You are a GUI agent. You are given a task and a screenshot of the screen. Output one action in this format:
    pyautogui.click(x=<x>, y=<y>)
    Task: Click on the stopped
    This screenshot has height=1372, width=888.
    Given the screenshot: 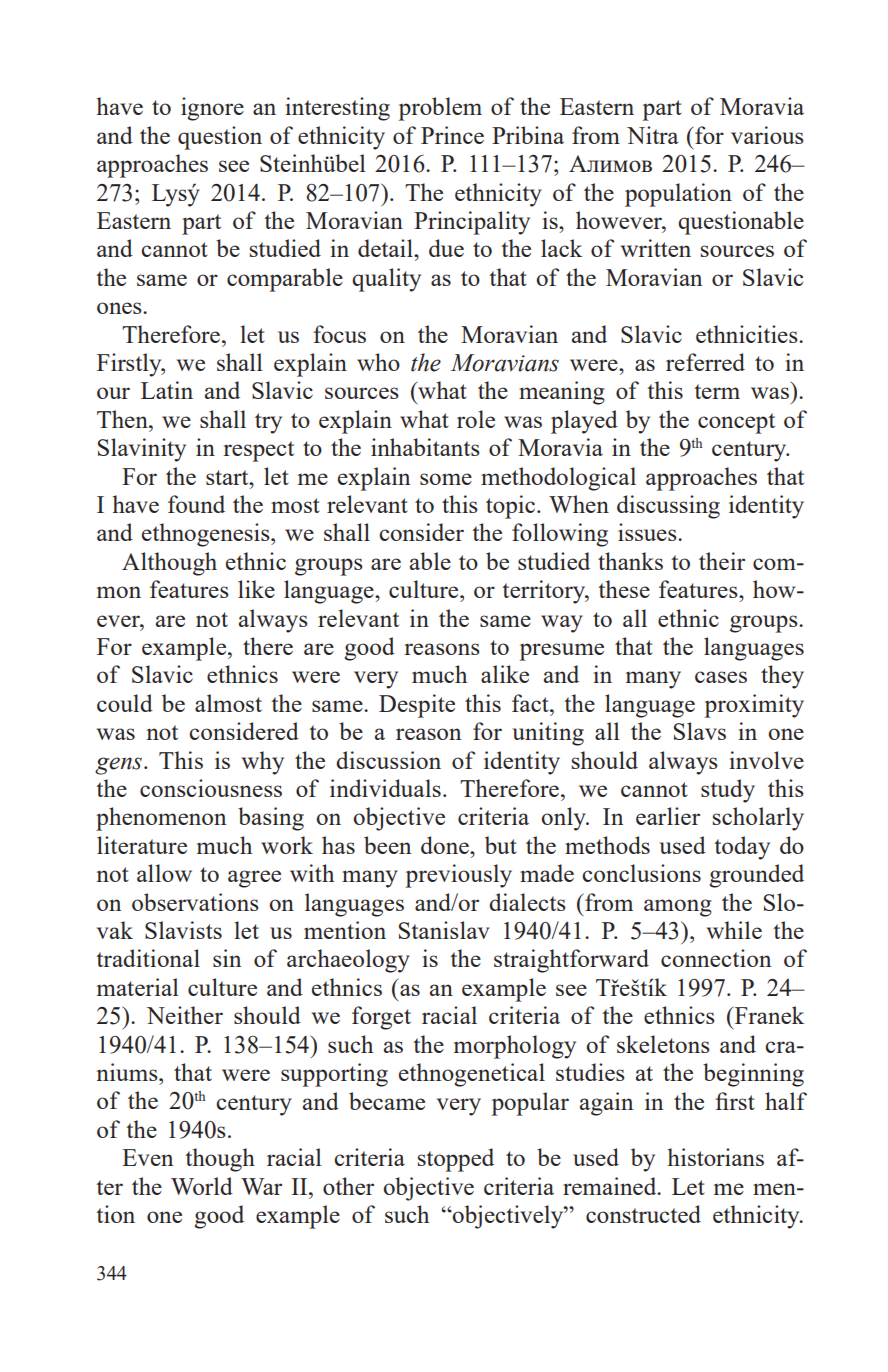 What is the action you would take?
    pyautogui.click(x=456, y=1160)
